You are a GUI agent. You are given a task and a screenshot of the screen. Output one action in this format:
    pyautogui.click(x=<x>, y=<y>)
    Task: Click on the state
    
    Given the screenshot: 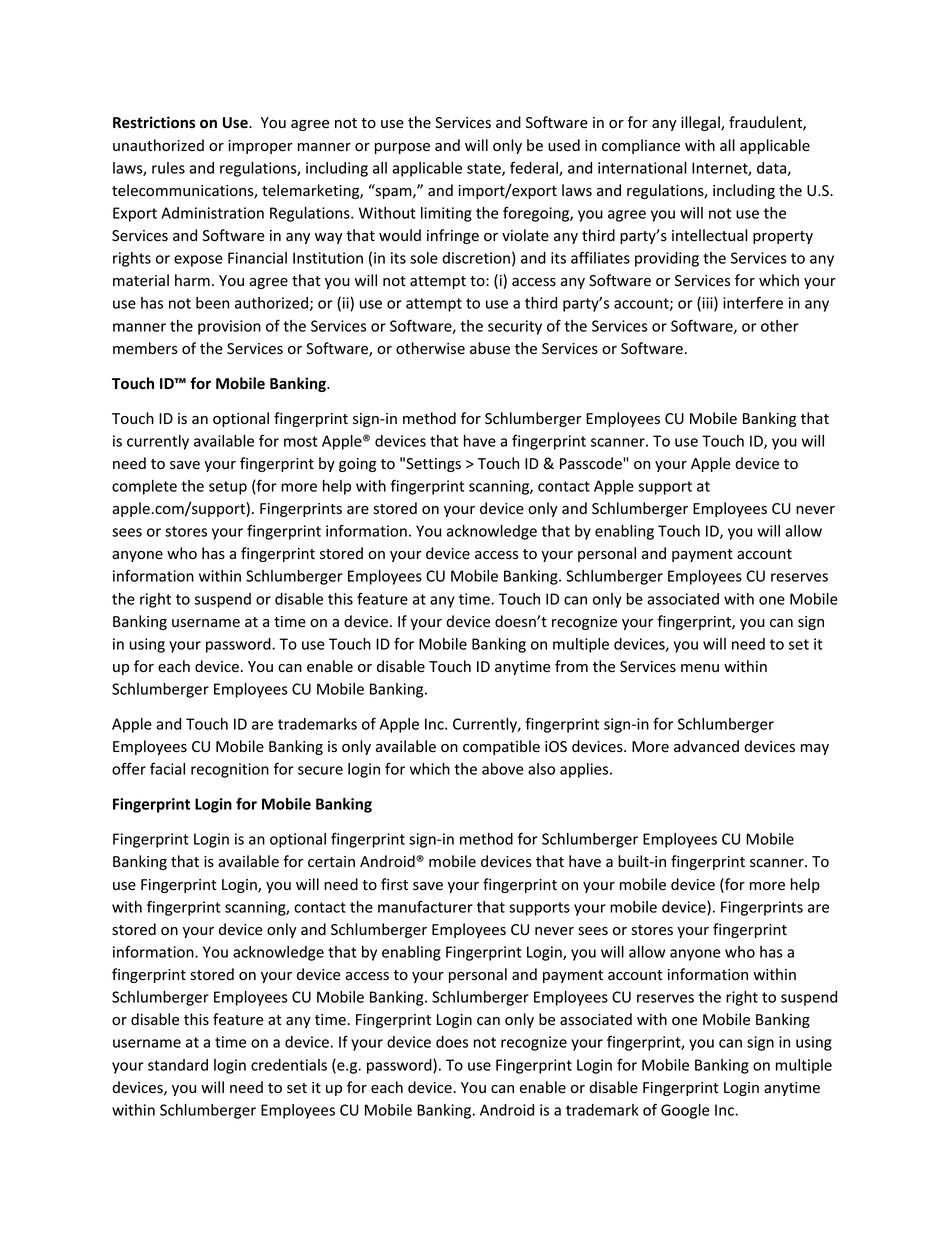 What is the action you would take?
    pyautogui.click(x=485, y=169)
